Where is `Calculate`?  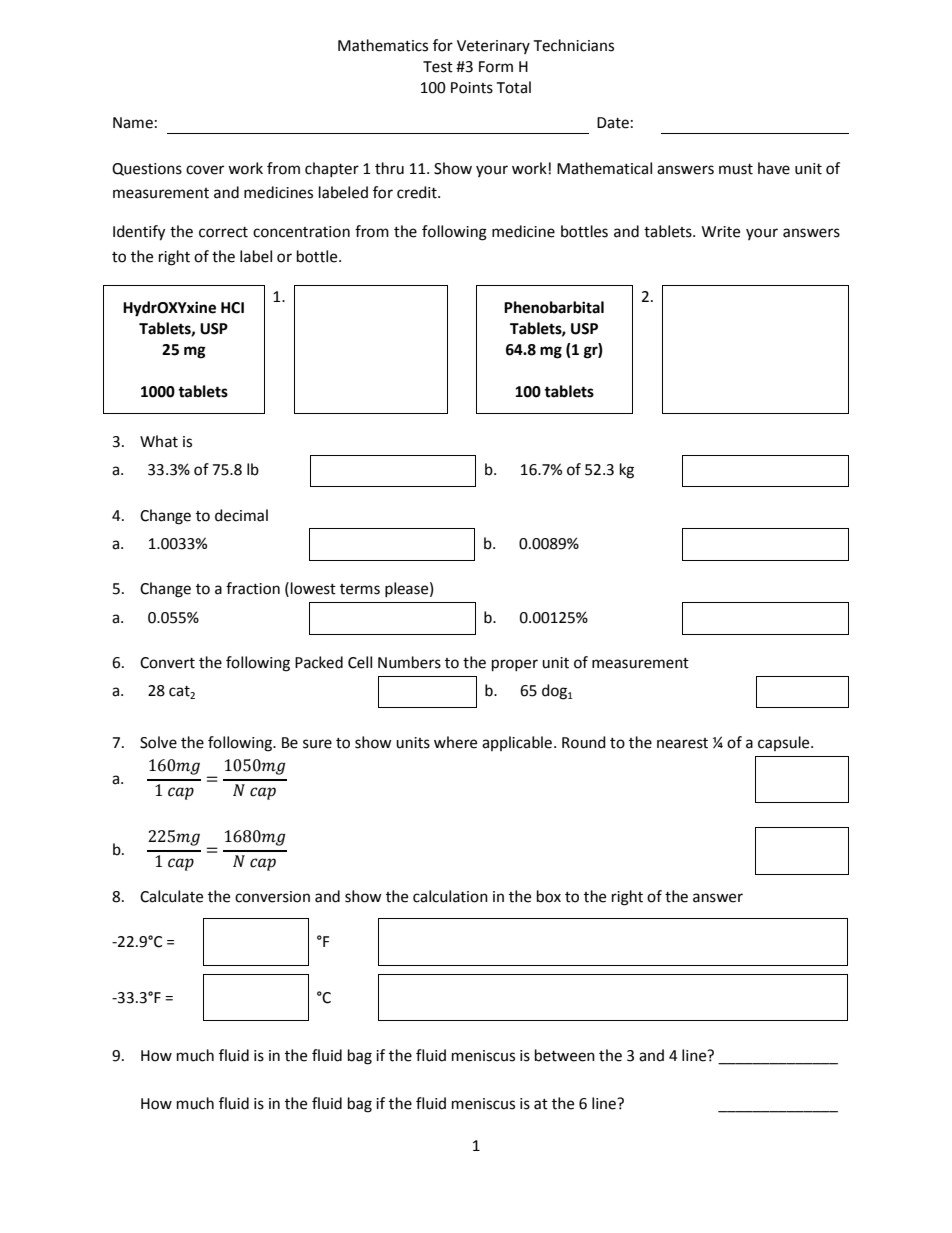
Calculate is located at coordinates (171, 896).
